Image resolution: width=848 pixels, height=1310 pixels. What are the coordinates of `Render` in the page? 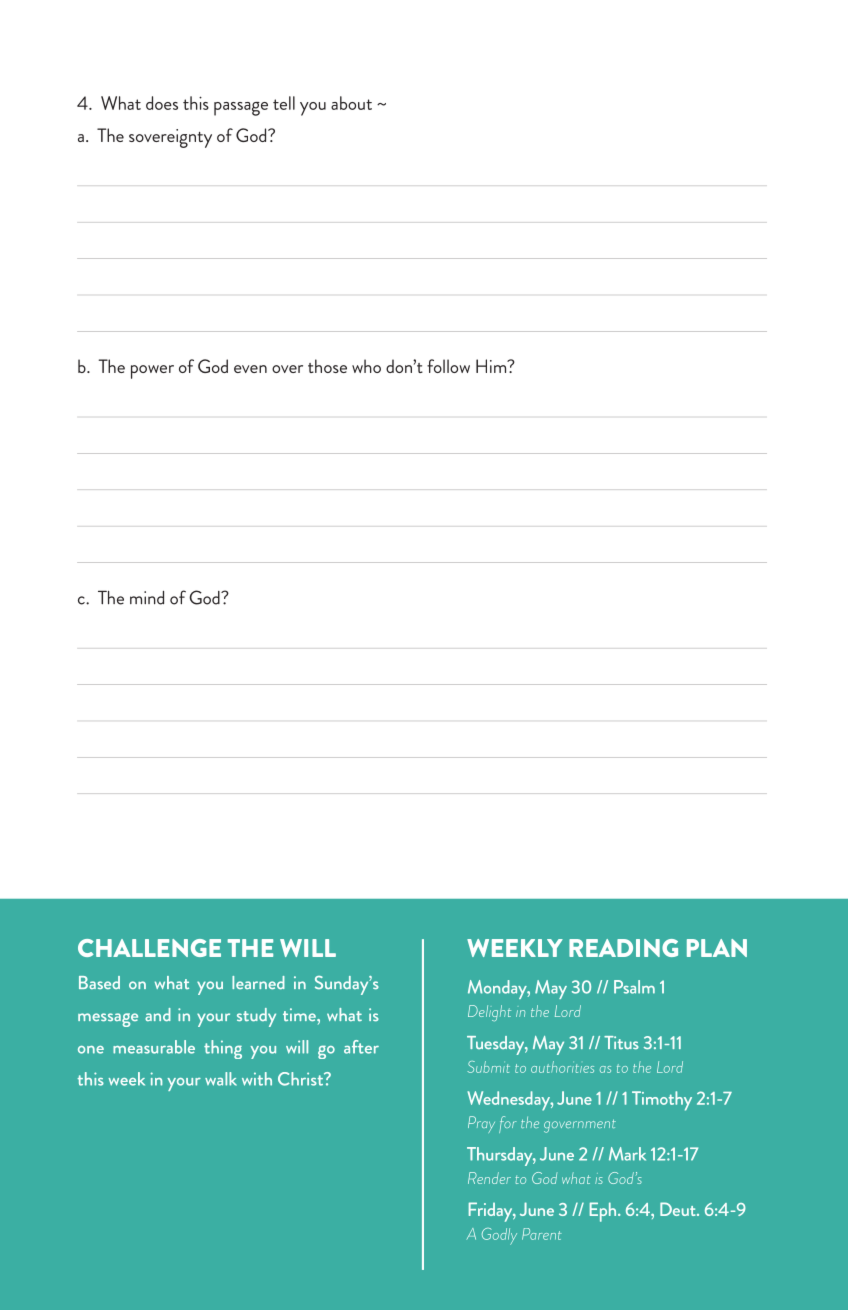 It's located at (489, 1178).
